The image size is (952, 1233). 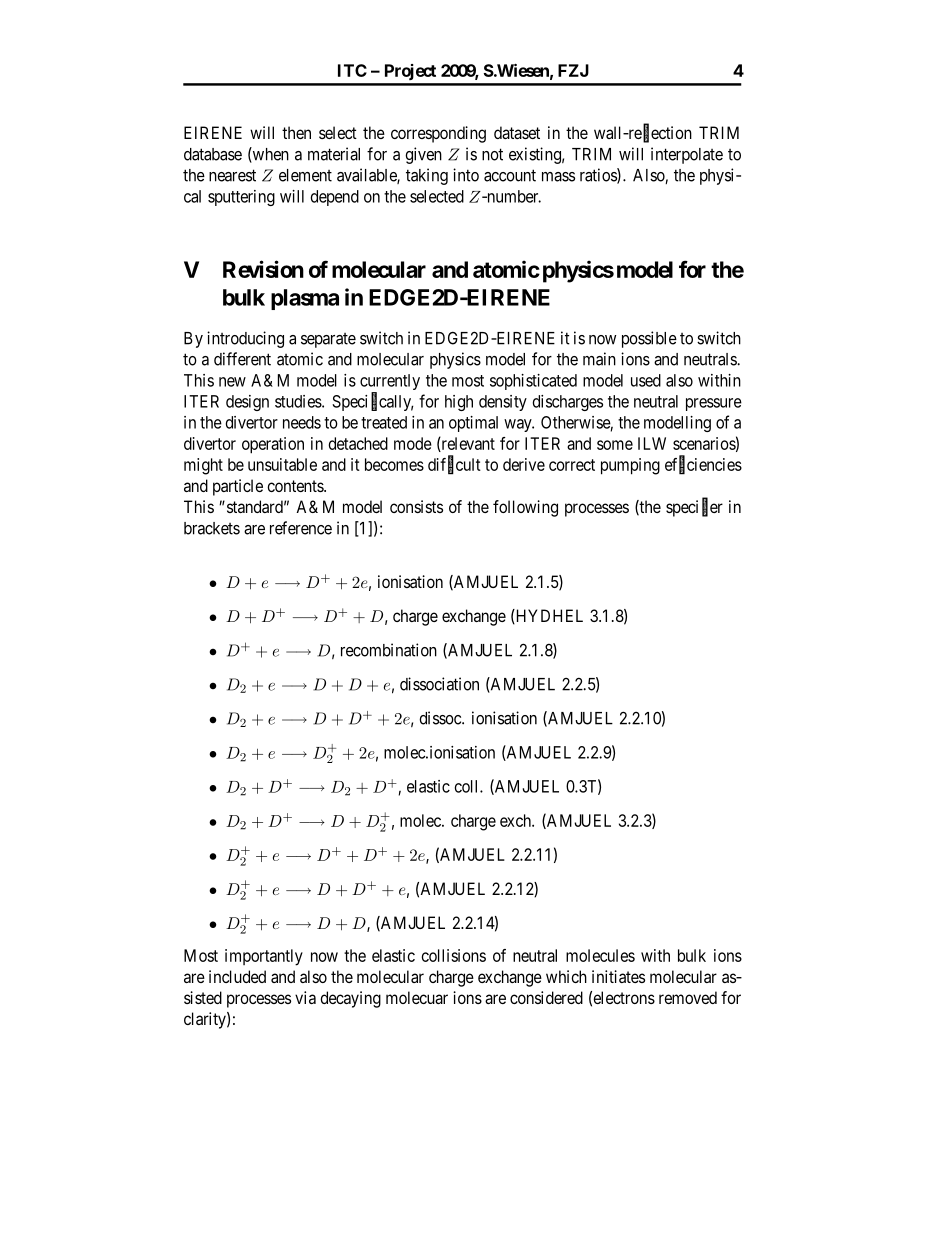 What do you see at coordinates (694, 508) in the screenshot?
I see `specifier` at bounding box center [694, 508].
